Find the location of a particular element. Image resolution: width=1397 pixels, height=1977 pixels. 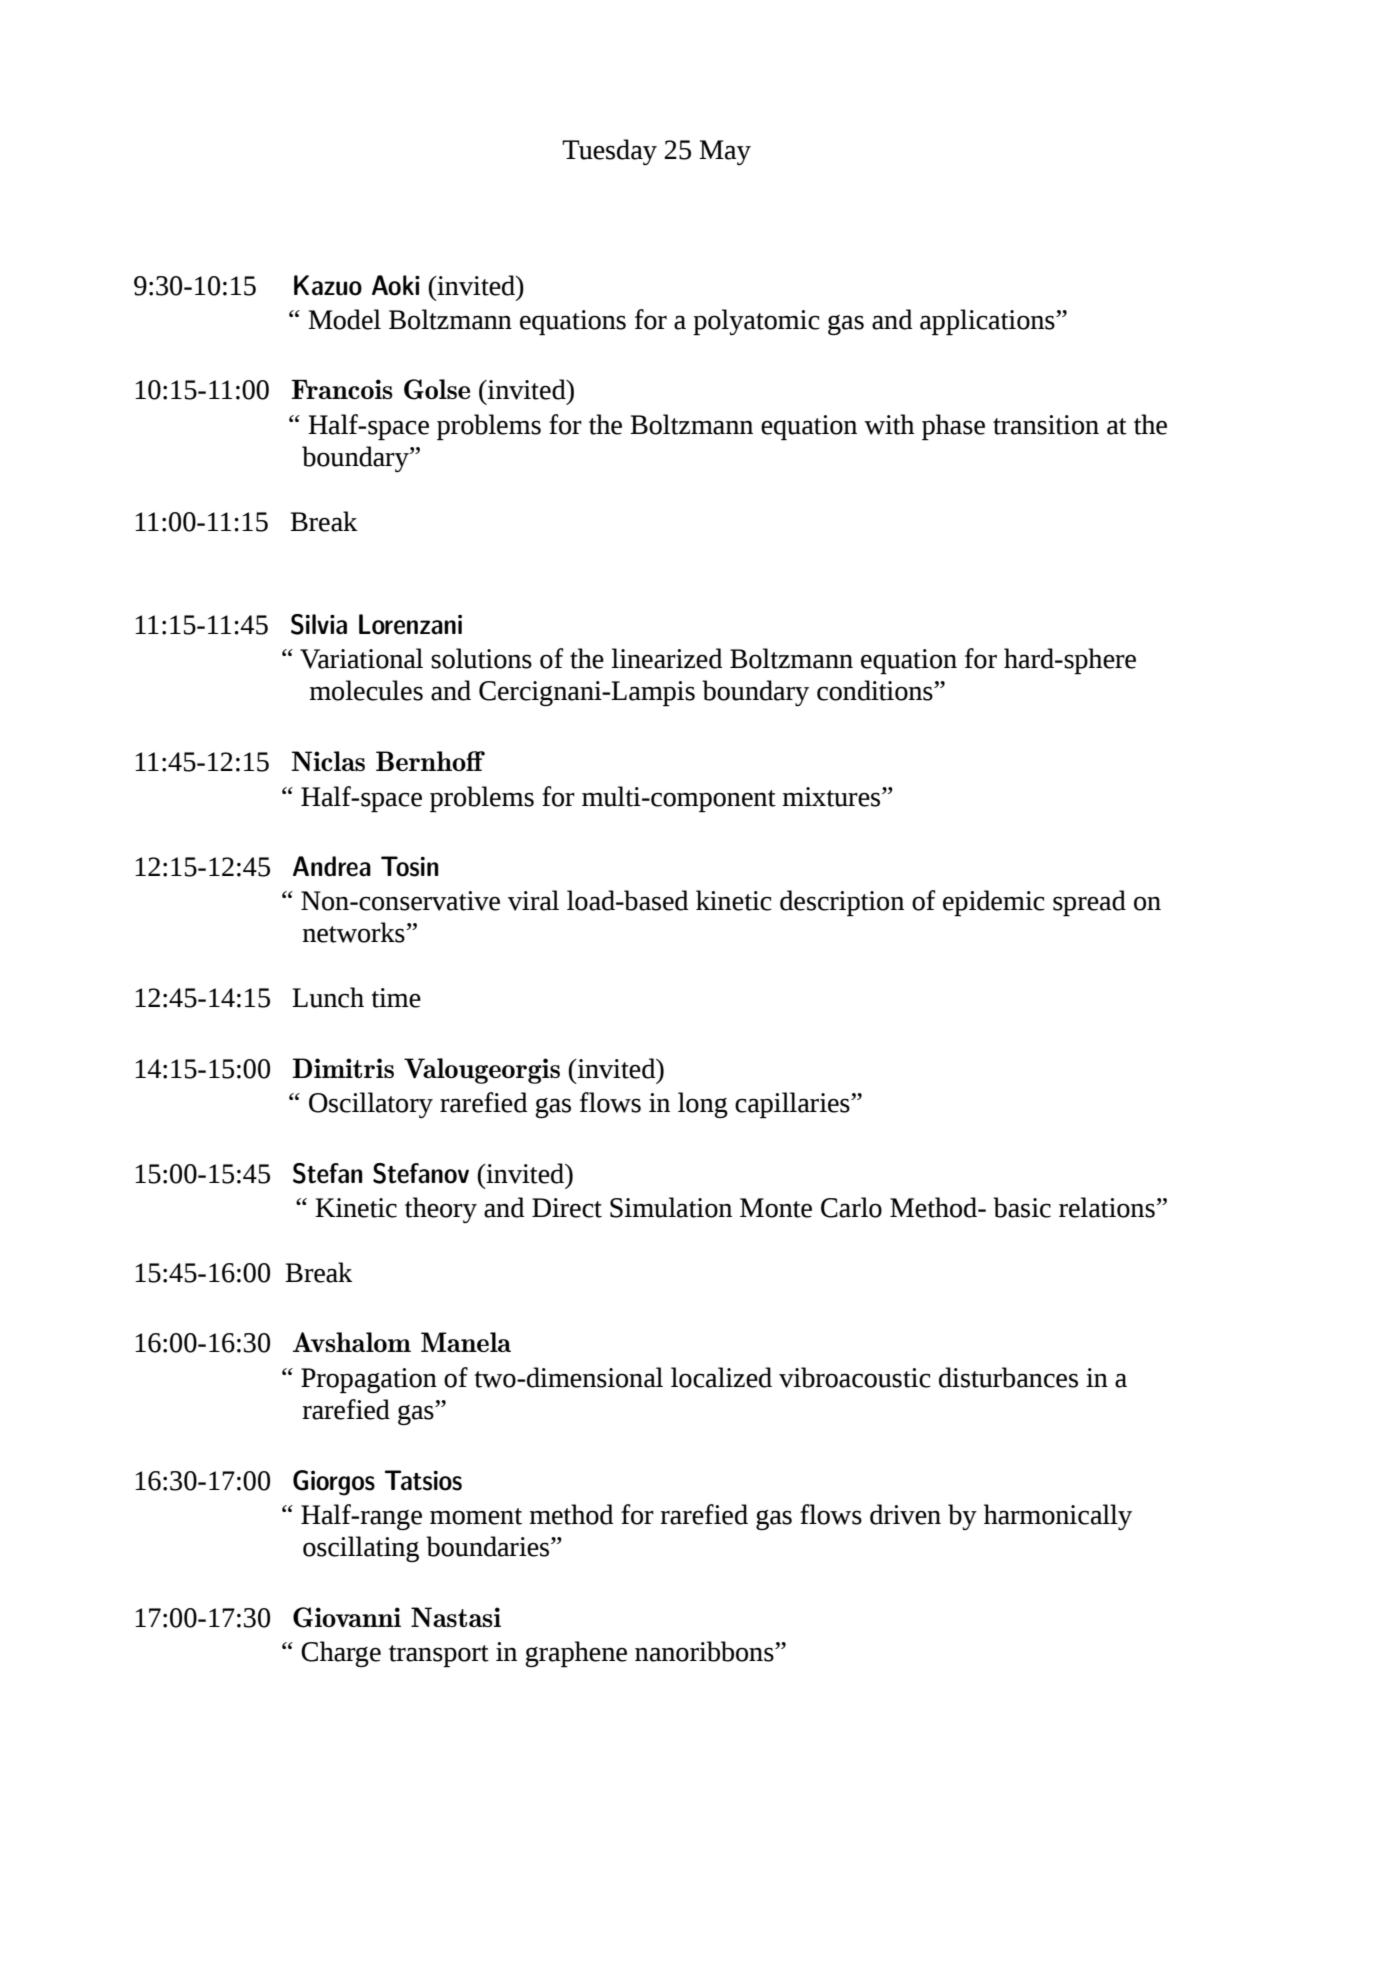

harmonically is located at coordinates (1058, 1517).
